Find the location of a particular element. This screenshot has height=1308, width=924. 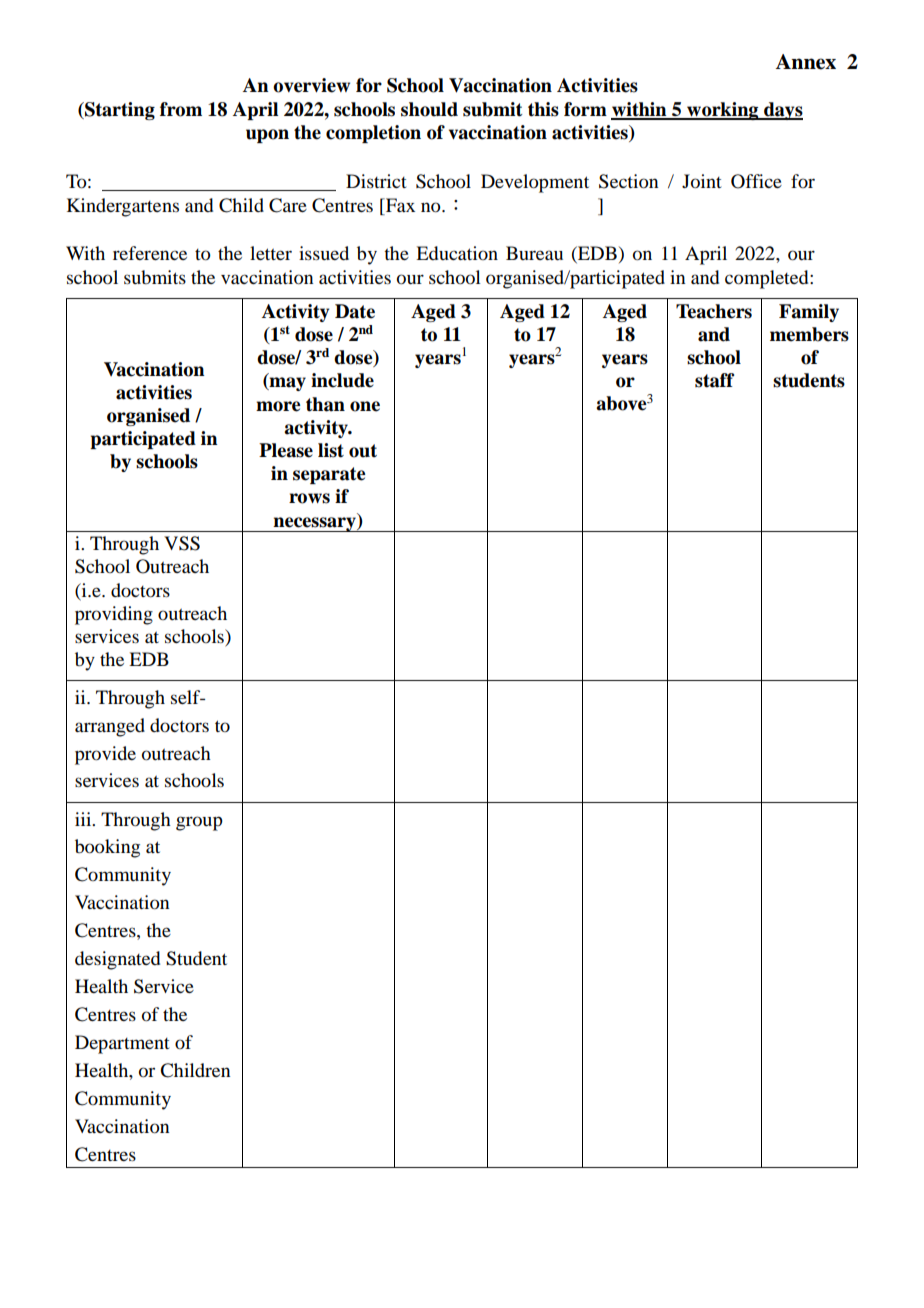

Department is located at coordinates (122, 1044).
